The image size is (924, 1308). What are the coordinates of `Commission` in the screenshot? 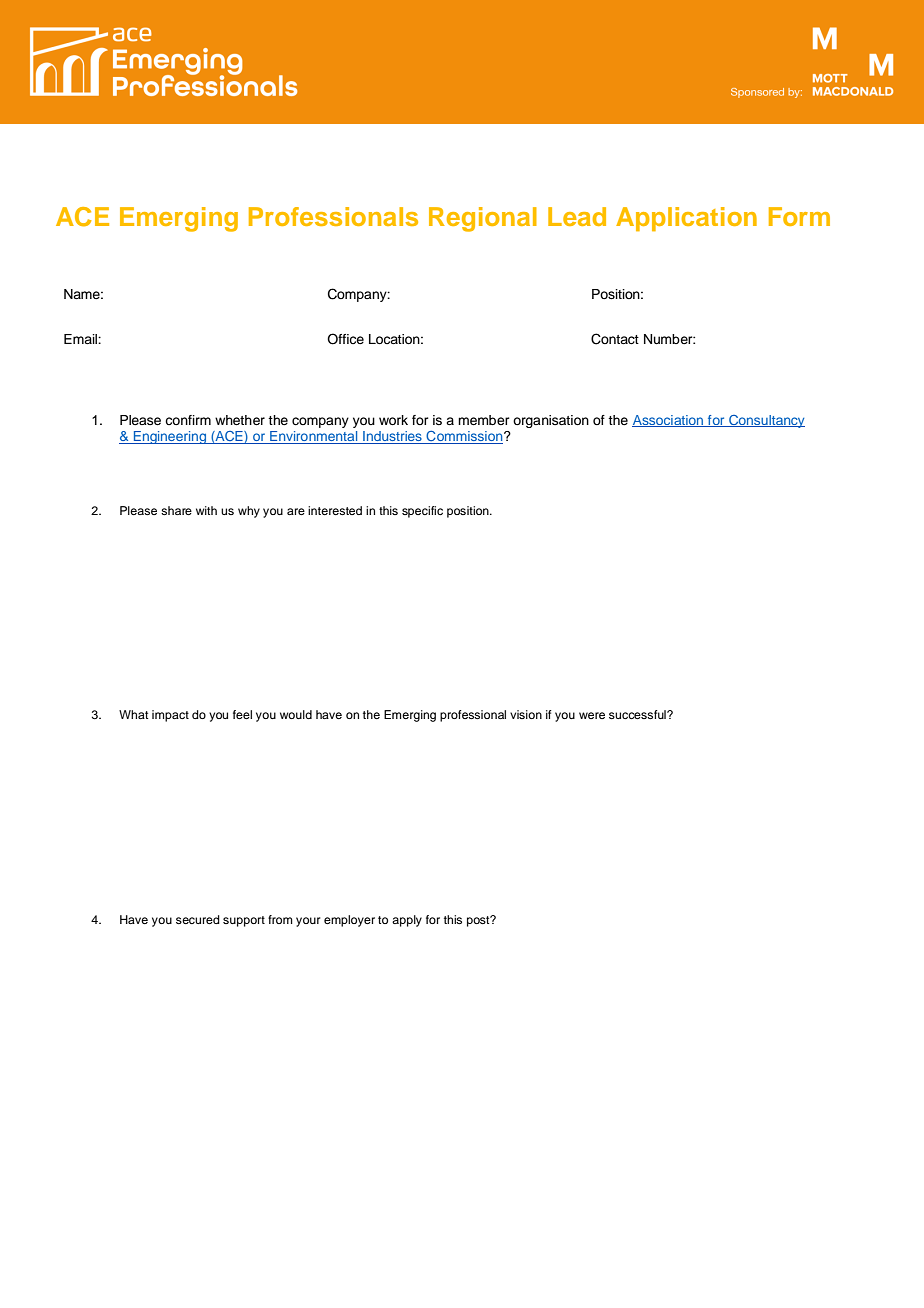 It's located at (464, 437).
